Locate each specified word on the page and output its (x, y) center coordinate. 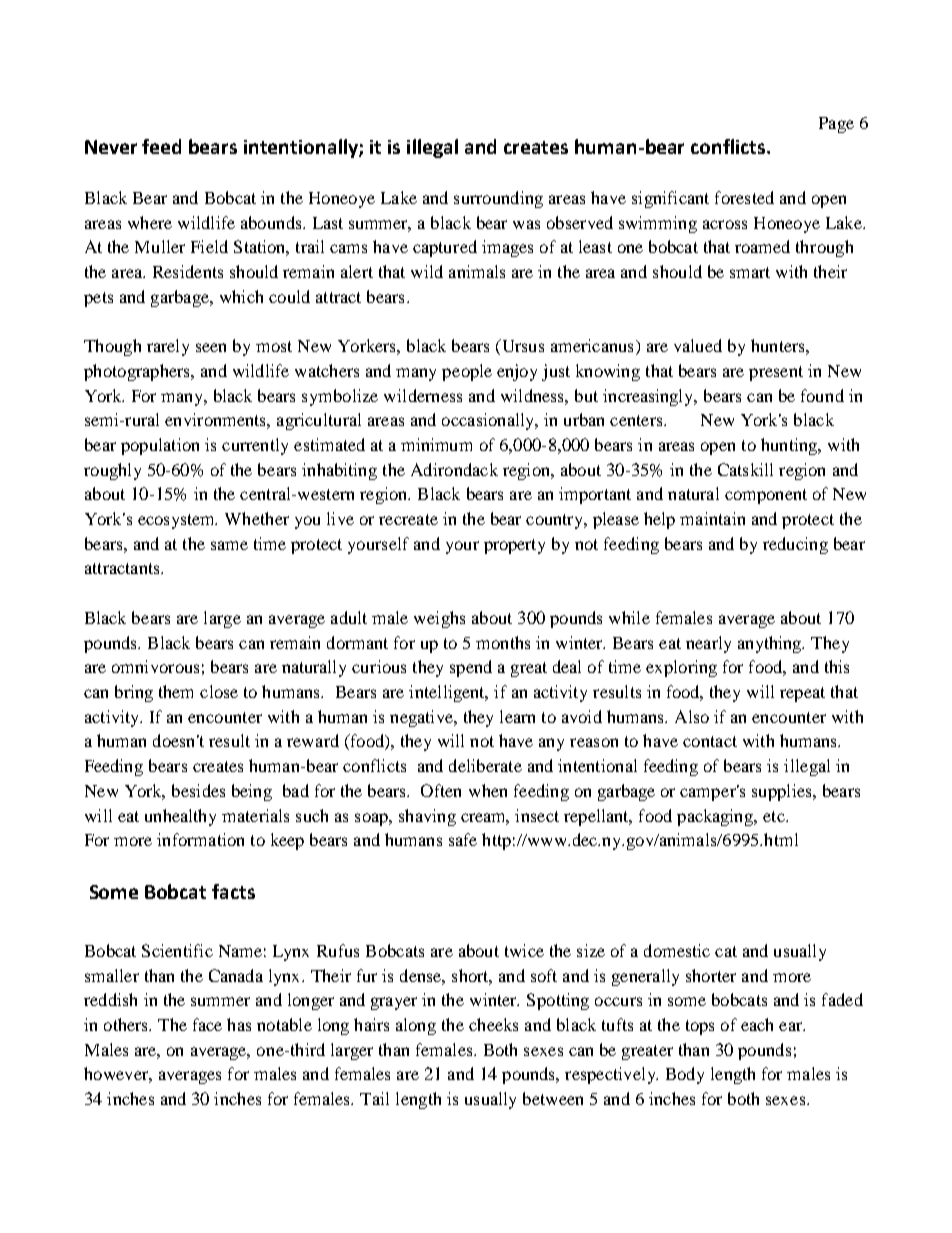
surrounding (498, 199)
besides (198, 790)
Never (111, 147)
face (207, 1024)
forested (744, 197)
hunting (790, 446)
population (160, 446)
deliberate (485, 765)
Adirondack (454, 469)
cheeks (493, 1024)
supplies (783, 792)
